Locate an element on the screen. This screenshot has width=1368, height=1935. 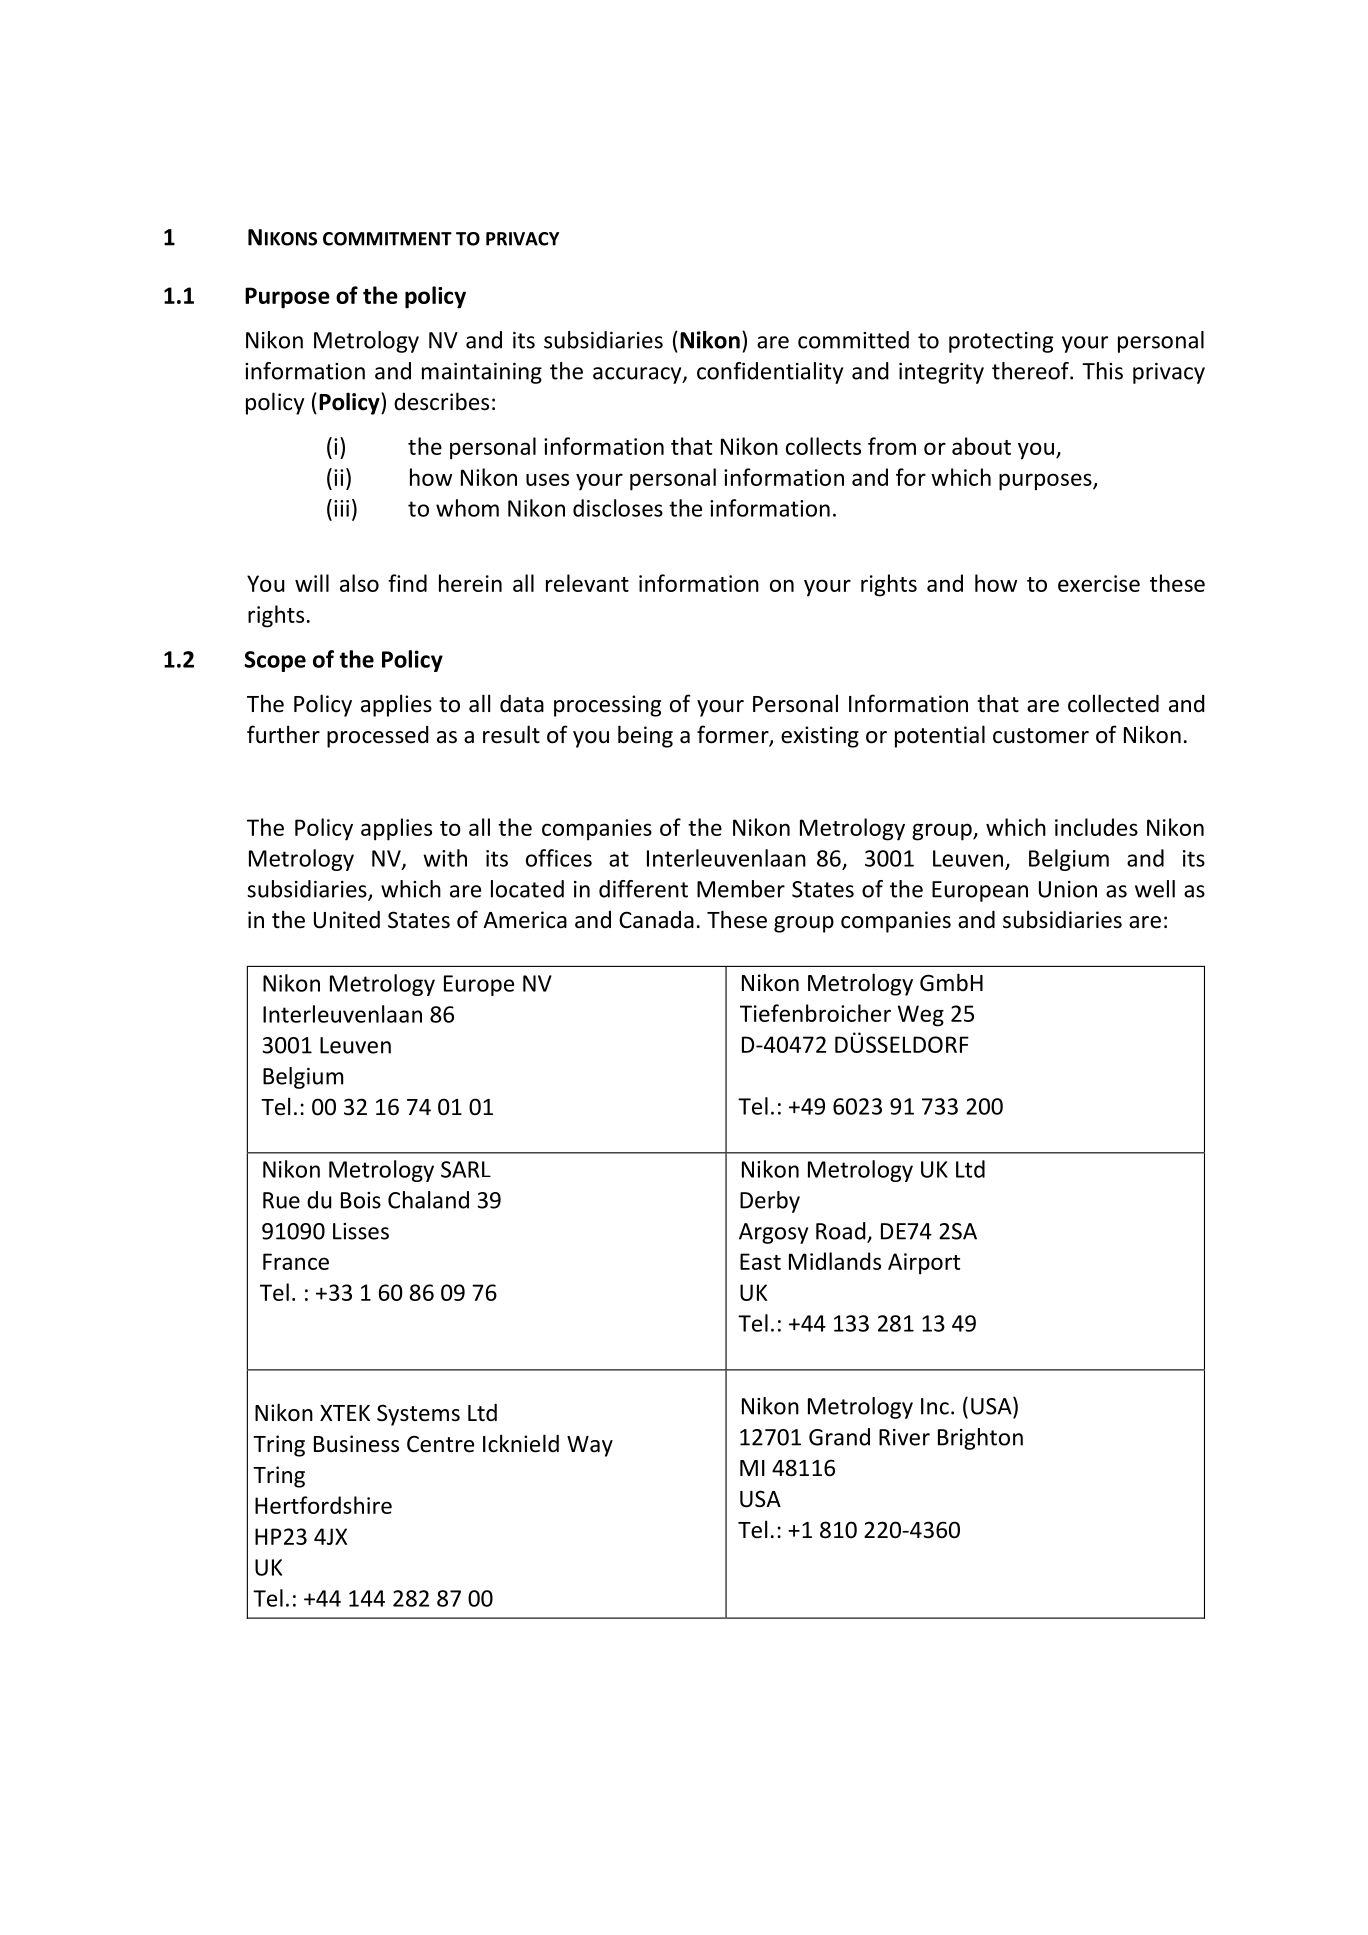
Derby is located at coordinates (770, 1202).
